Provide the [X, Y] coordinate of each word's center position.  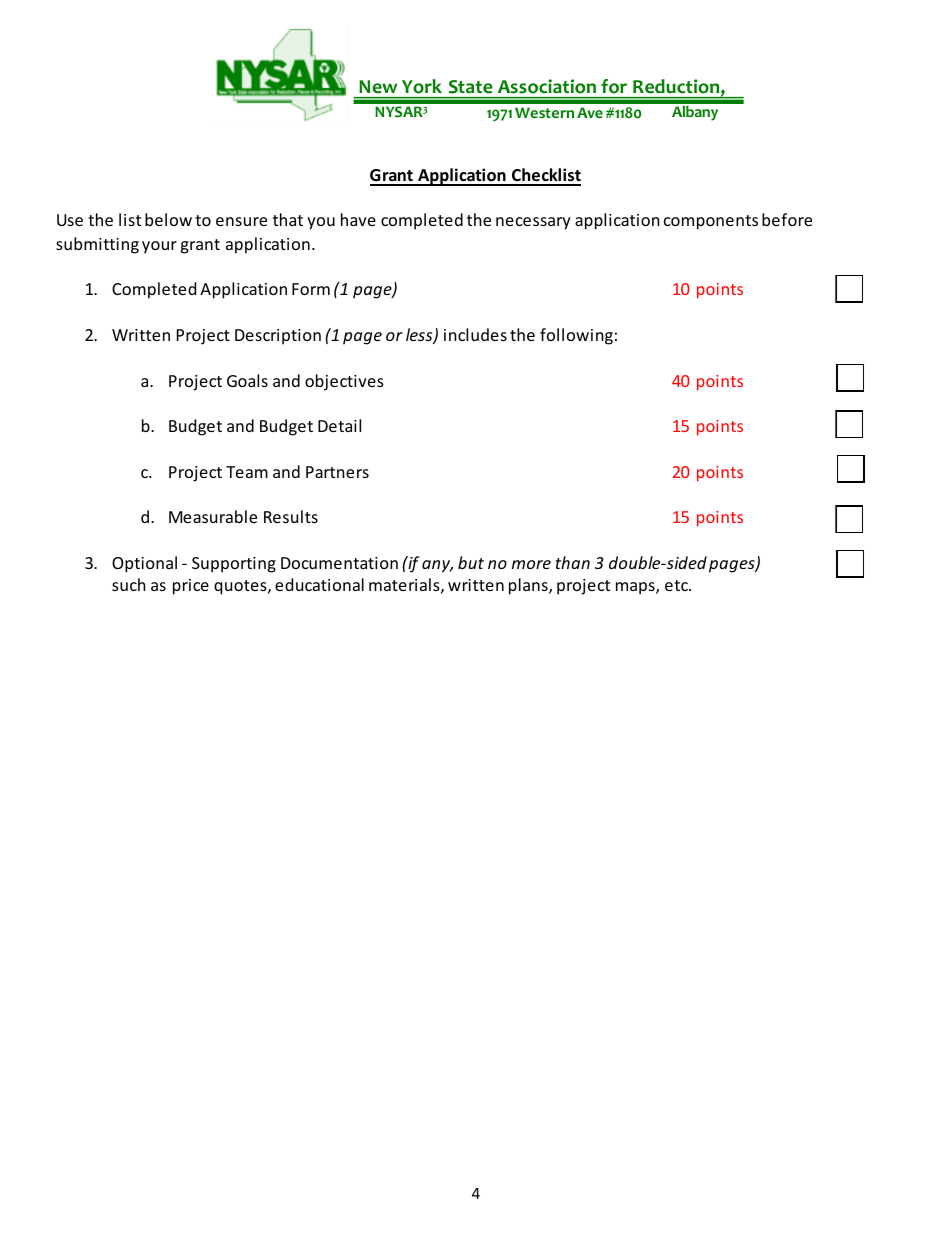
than [573, 562]
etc [677, 585]
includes [475, 334]
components [711, 222]
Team [247, 472]
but [471, 562]
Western [544, 112]
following [576, 336]
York [422, 86]
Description [278, 337]
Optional [144, 564]
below [168, 219]
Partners [337, 472]
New [378, 86]
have [358, 219]
